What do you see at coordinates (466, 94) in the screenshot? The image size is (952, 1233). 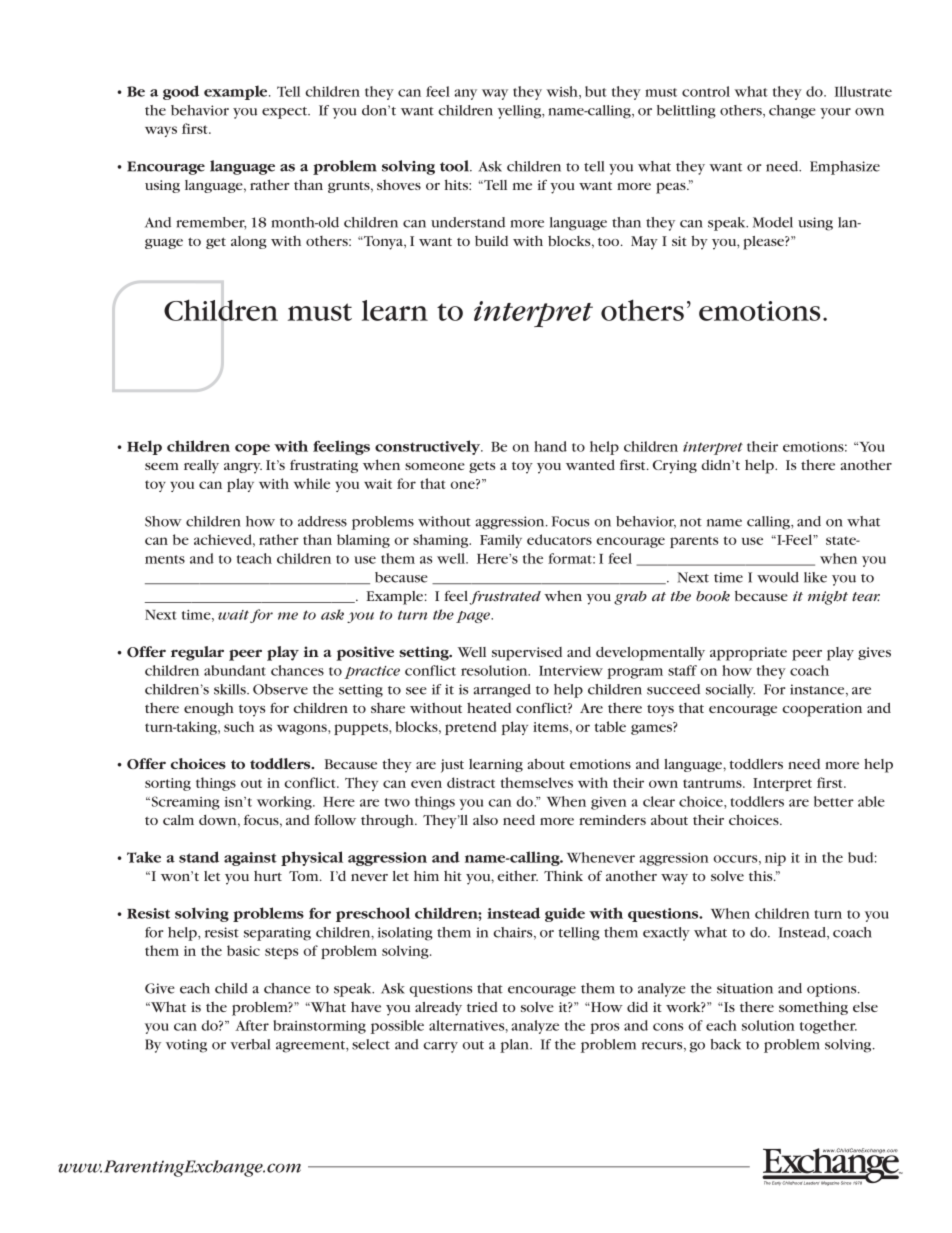 I see `any` at bounding box center [466, 94].
